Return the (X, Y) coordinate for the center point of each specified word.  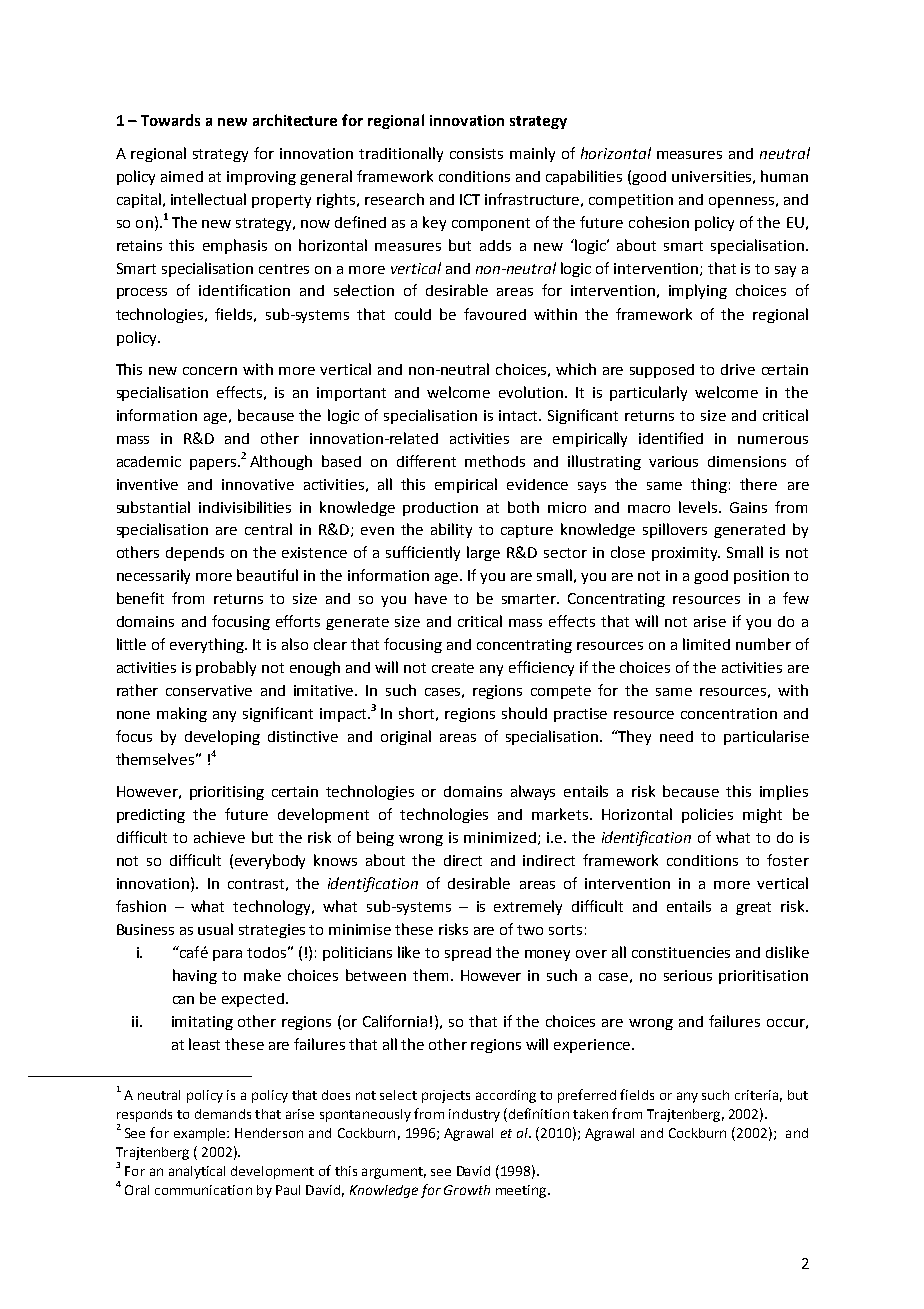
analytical (197, 1172)
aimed (182, 176)
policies (707, 815)
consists (476, 153)
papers (214, 464)
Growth (467, 1190)
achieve (219, 837)
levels (699, 507)
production (440, 509)
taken (590, 1114)
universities (711, 176)
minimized (500, 837)
